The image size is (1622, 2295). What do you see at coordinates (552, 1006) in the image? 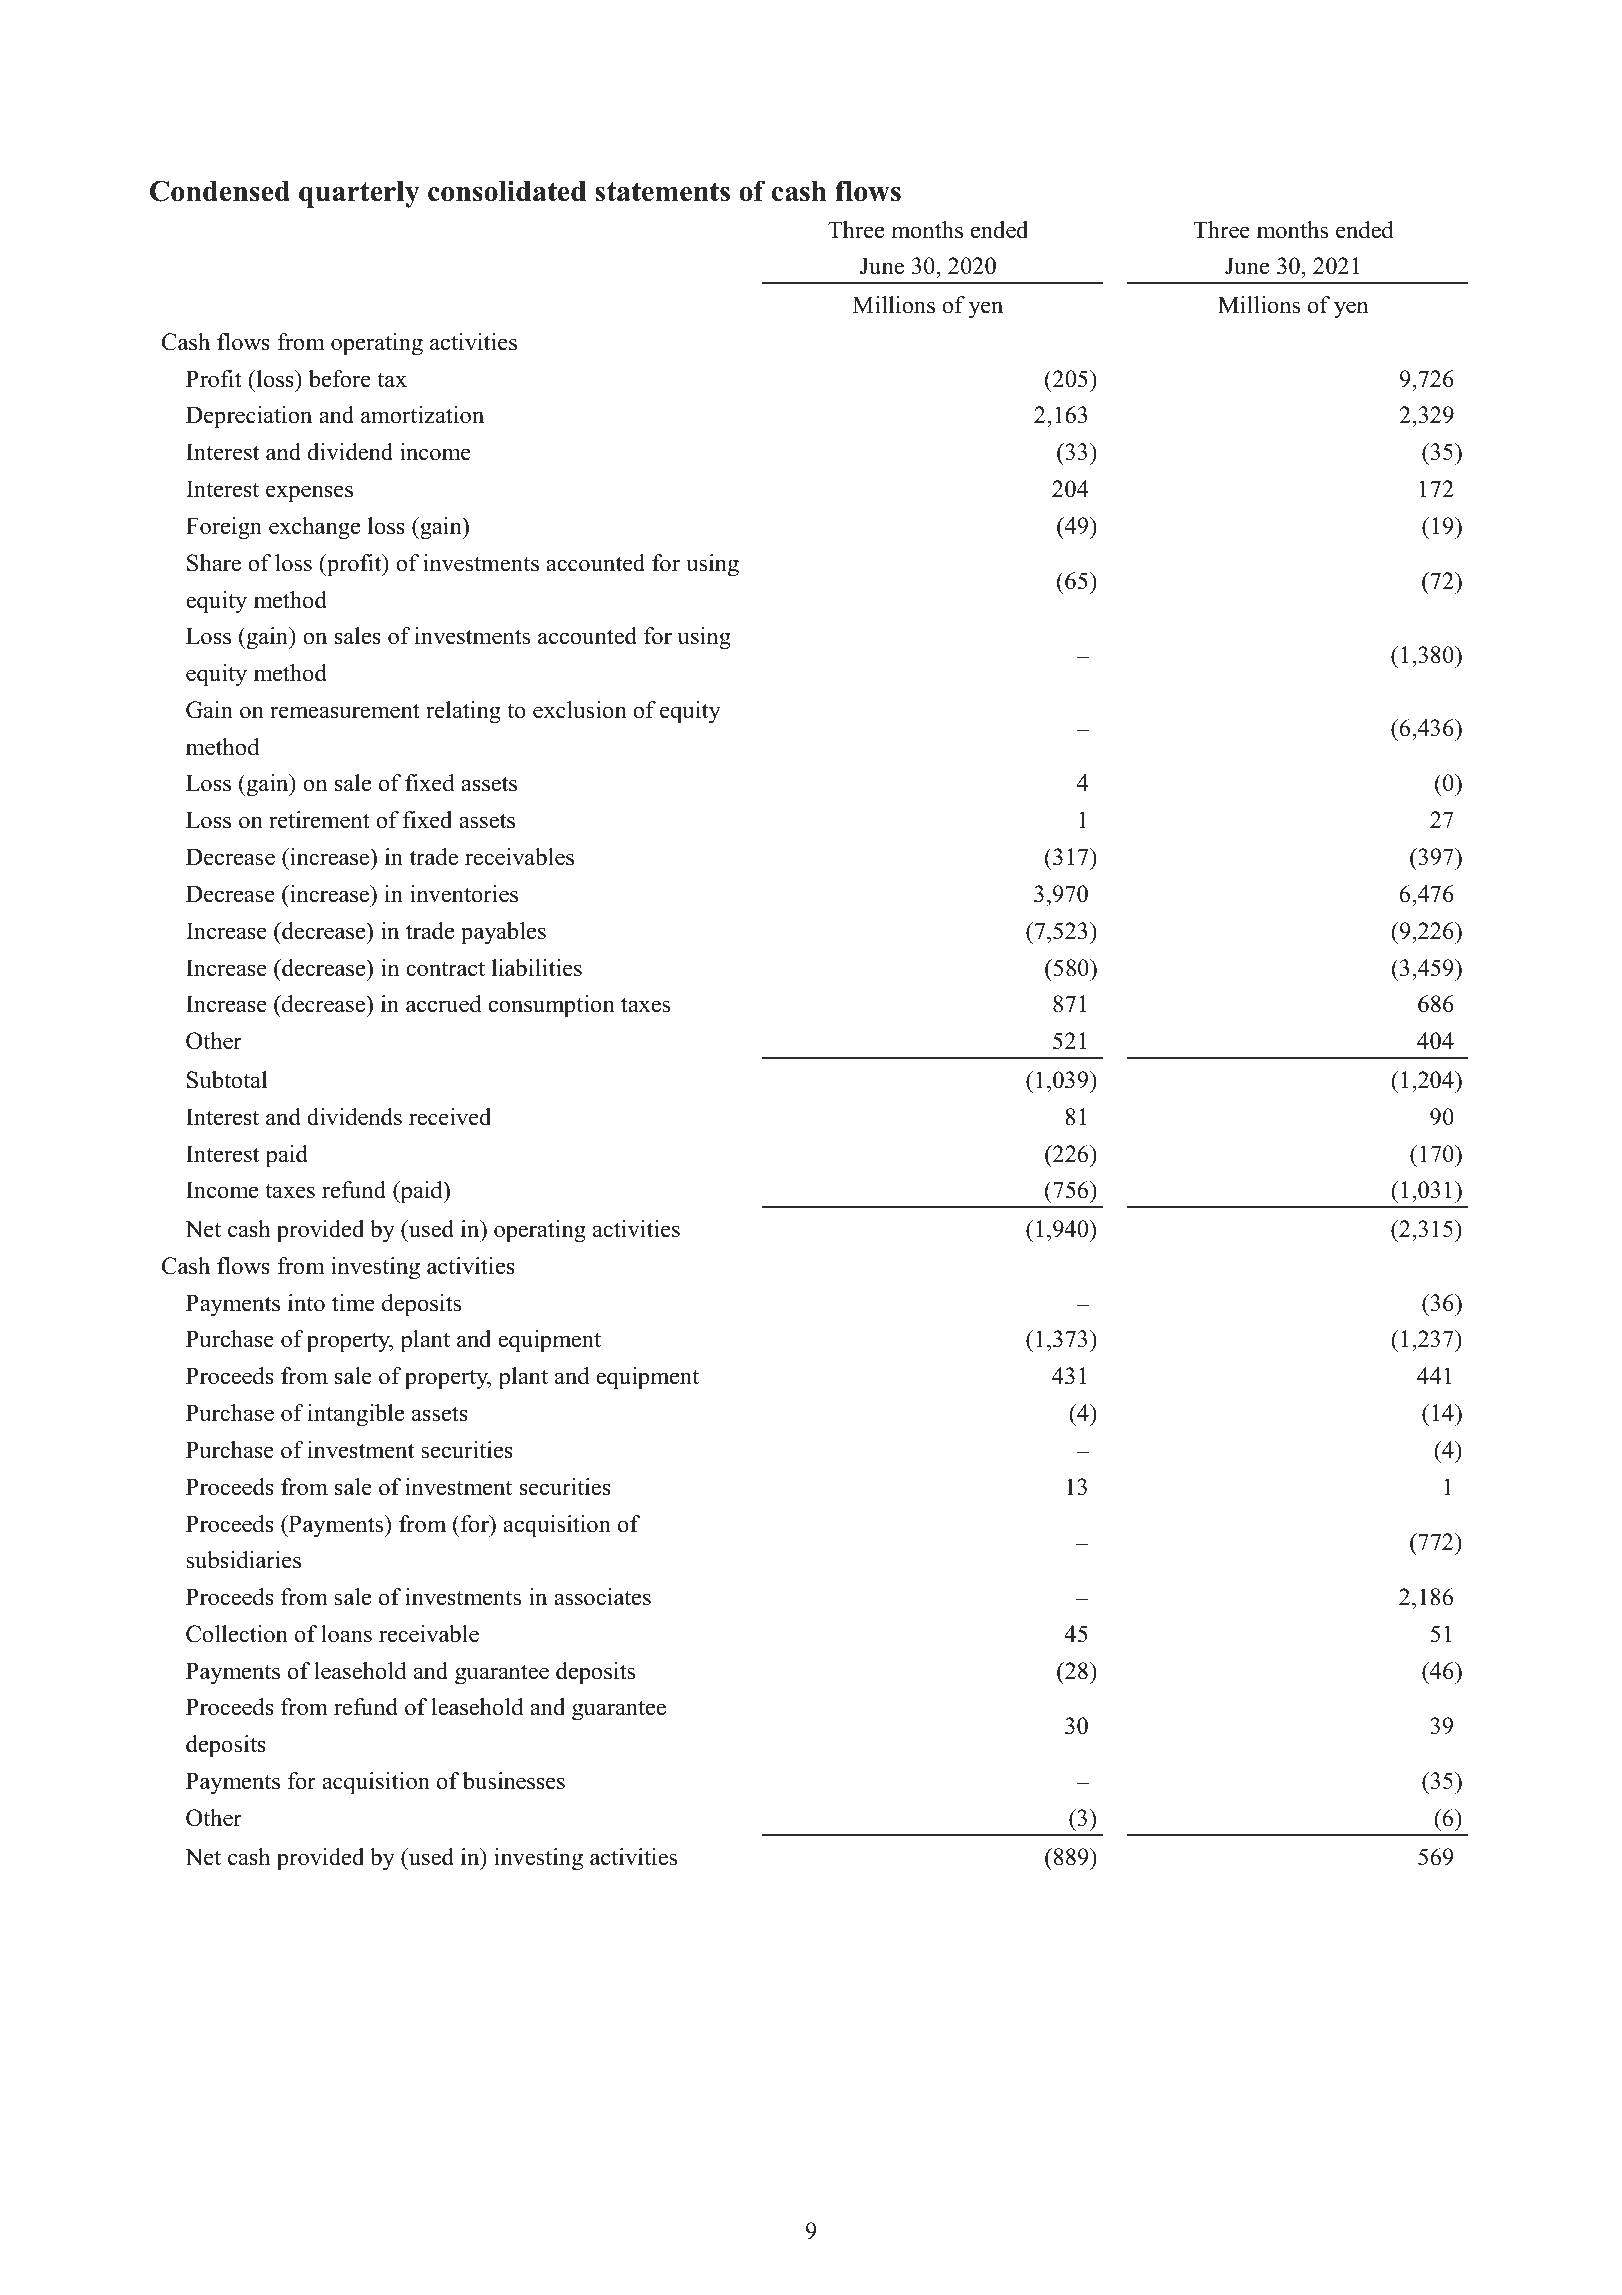
I see `consumption` at bounding box center [552, 1006].
